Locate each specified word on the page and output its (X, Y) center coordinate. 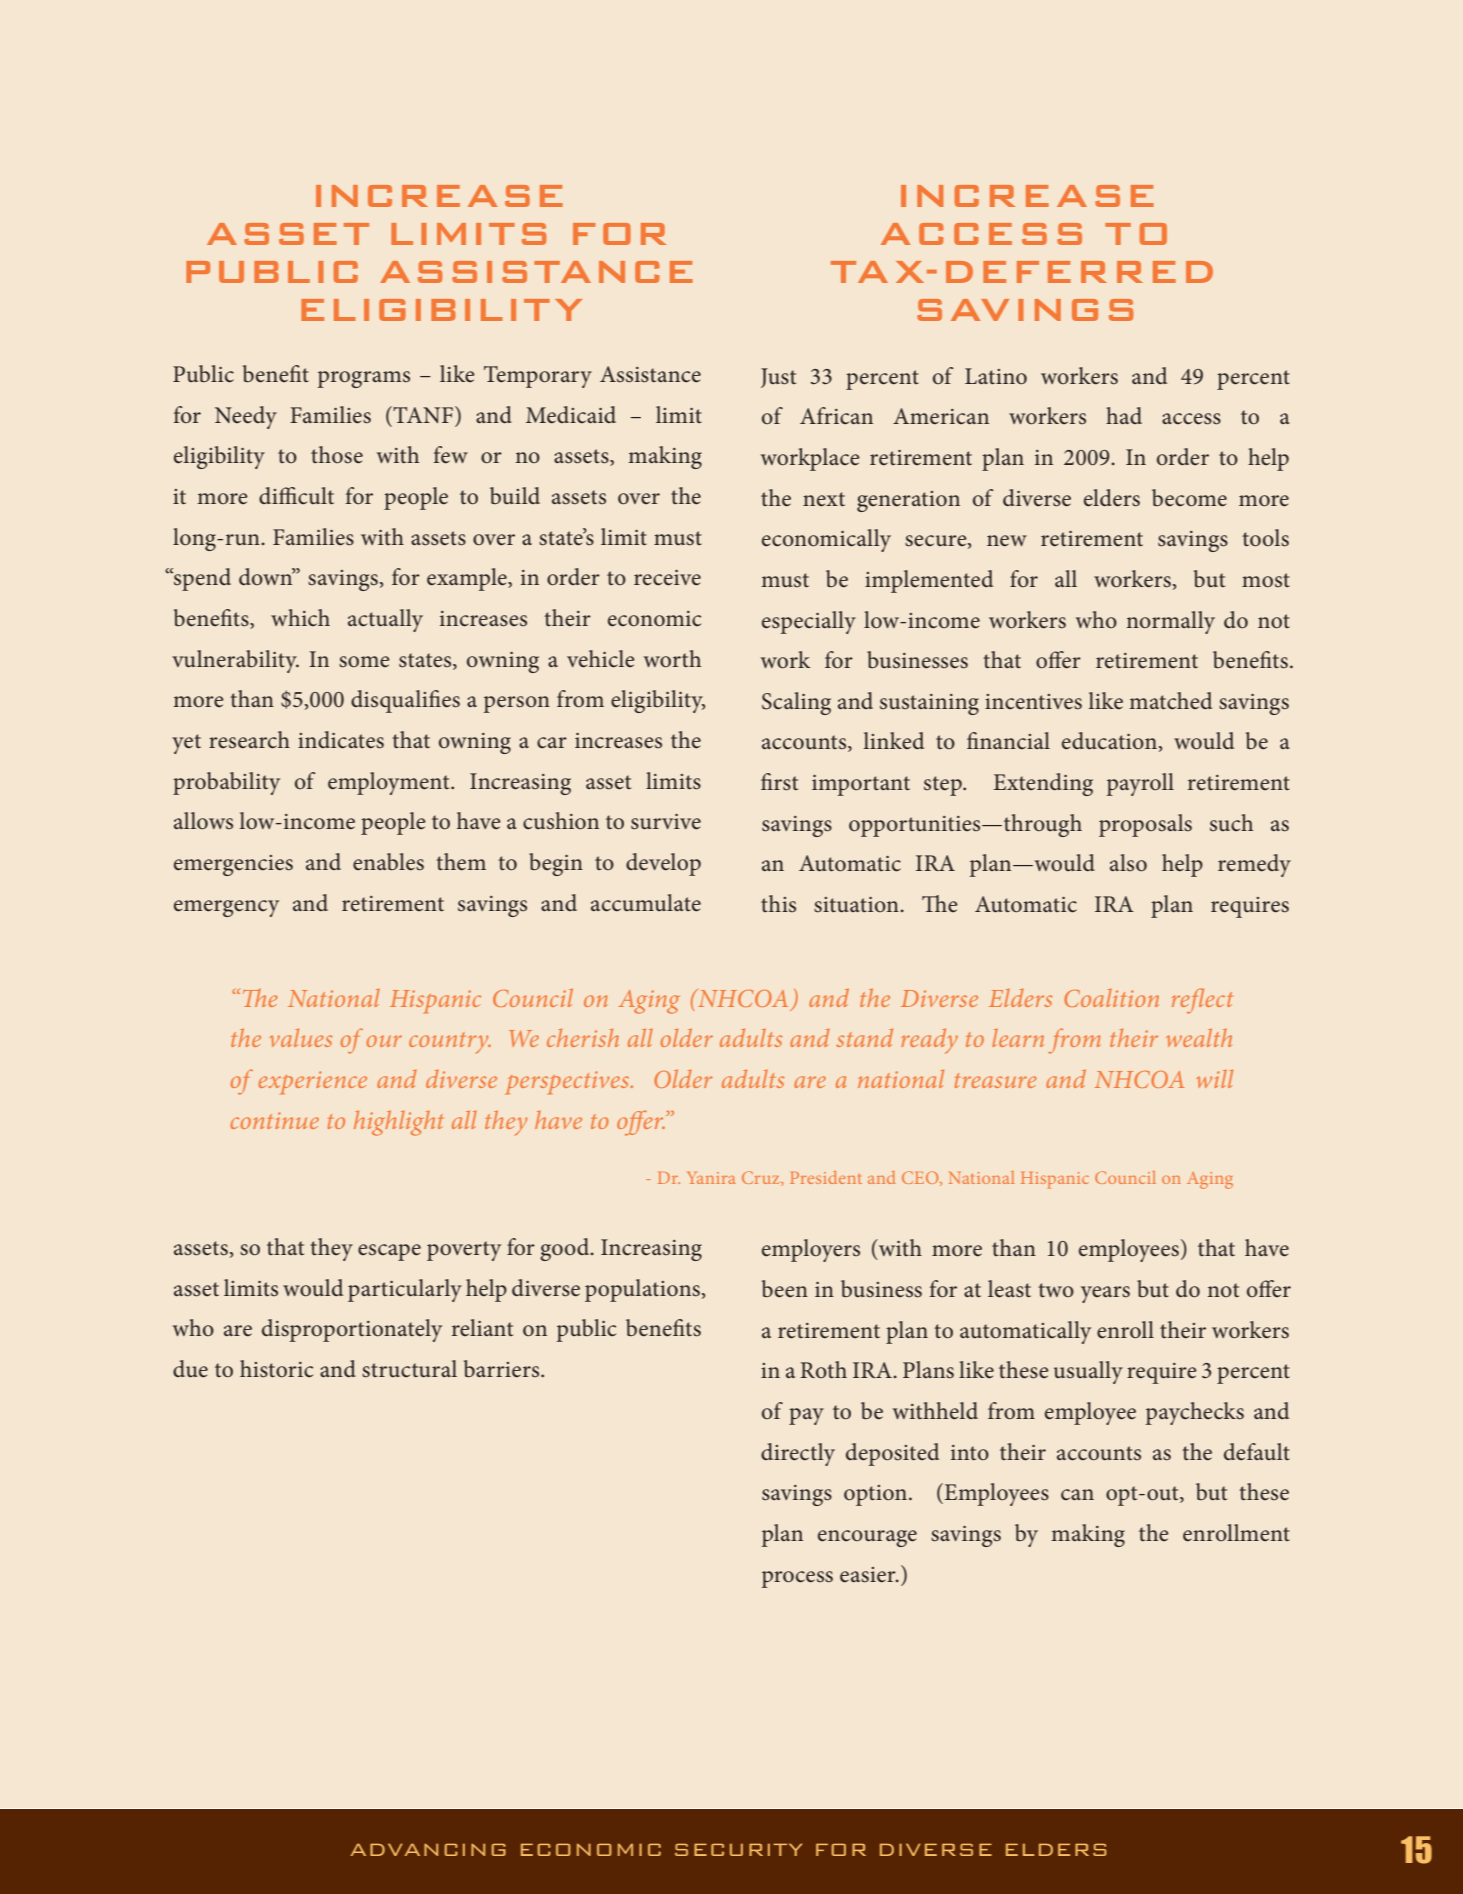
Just (778, 378)
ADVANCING (428, 1849)
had (1124, 415)
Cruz (762, 1178)
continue (275, 1120)
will (1214, 1078)
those (337, 455)
